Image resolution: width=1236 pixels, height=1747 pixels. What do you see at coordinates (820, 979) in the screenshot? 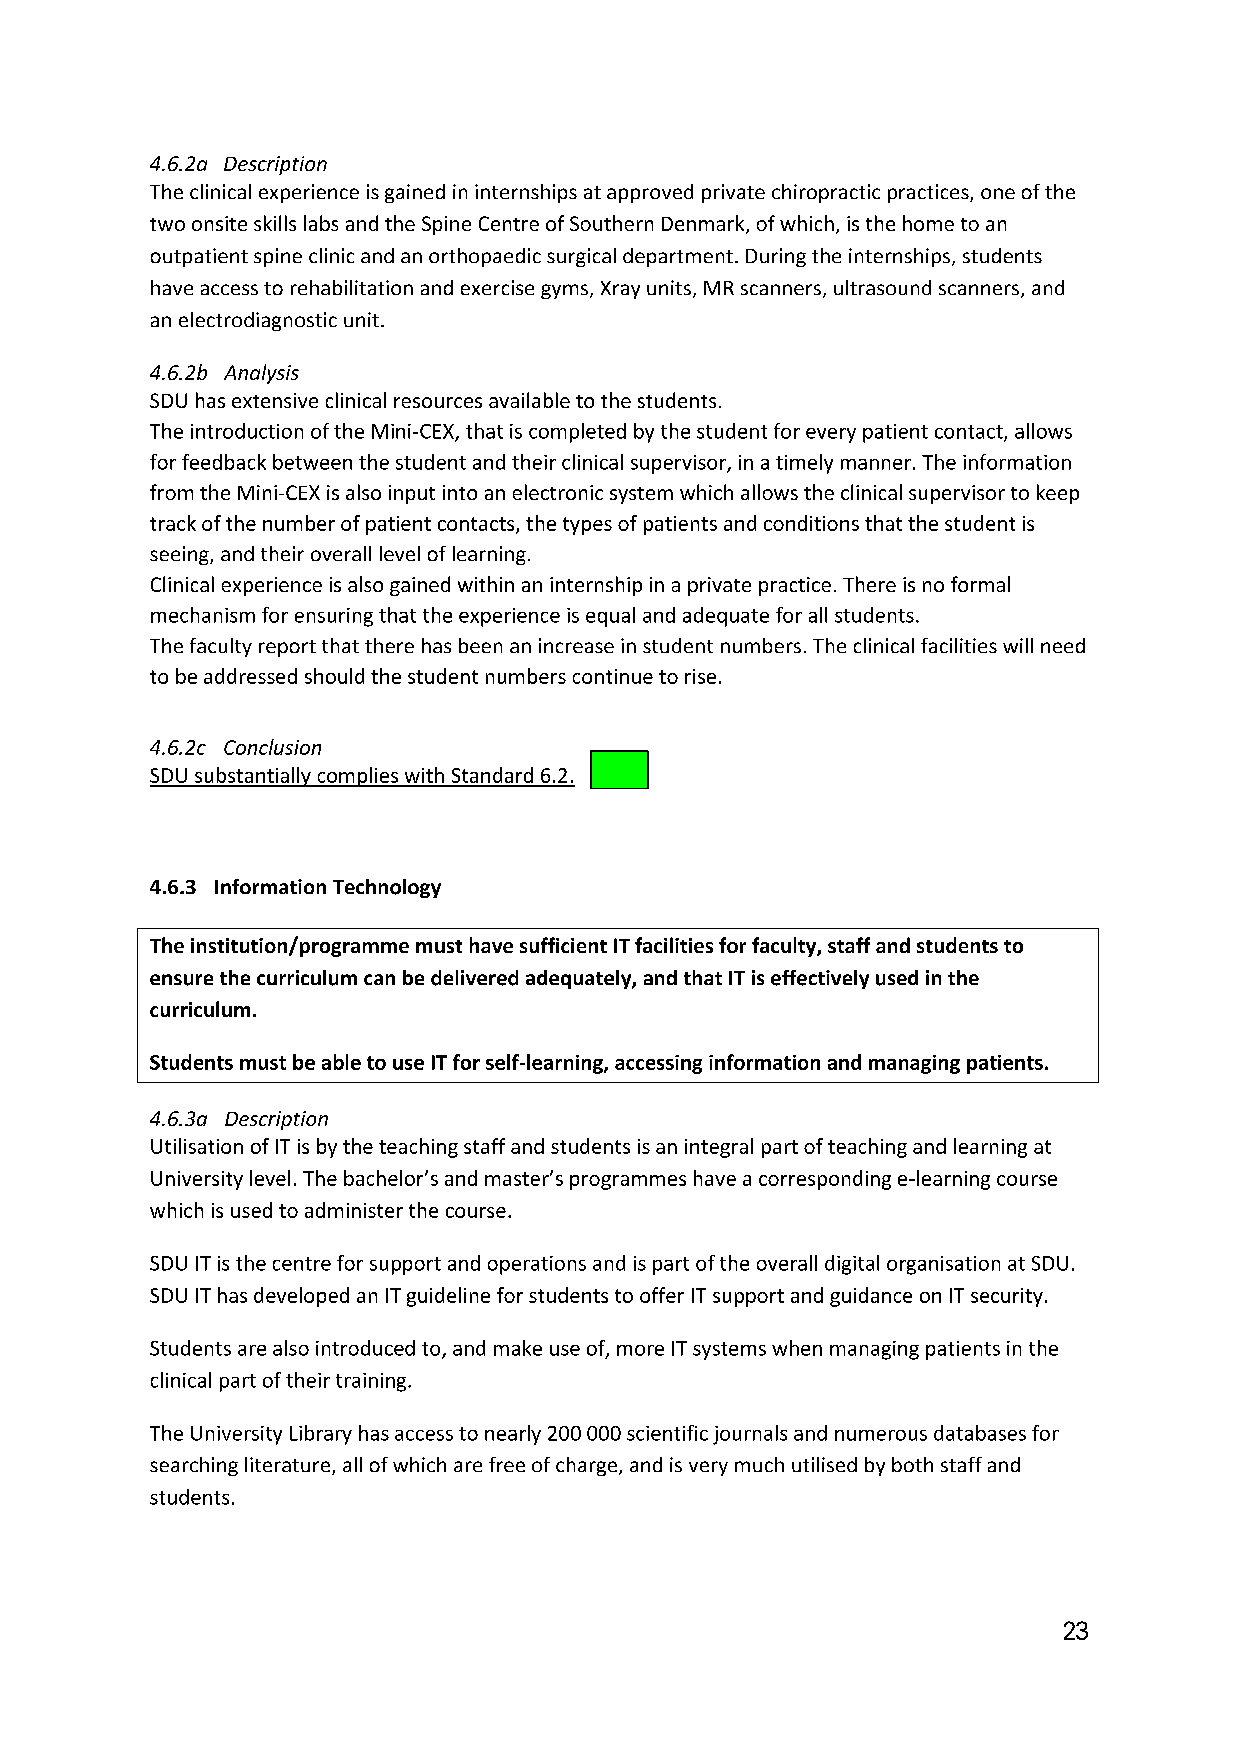
I see `effectively` at bounding box center [820, 979].
